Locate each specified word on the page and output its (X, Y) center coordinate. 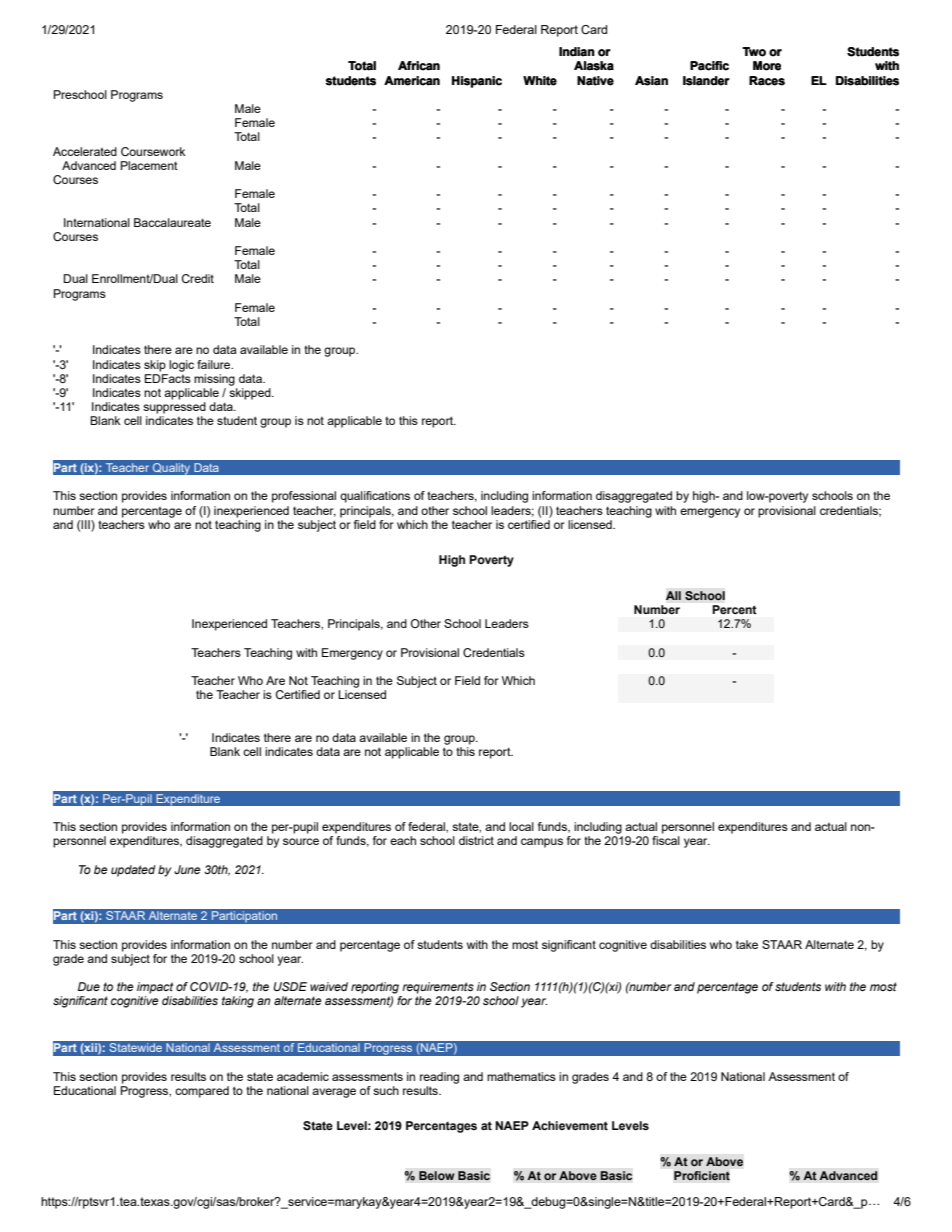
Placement (149, 165)
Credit (198, 278)
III (86, 524)
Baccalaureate (172, 222)
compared (202, 1092)
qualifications (375, 497)
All (673, 595)
